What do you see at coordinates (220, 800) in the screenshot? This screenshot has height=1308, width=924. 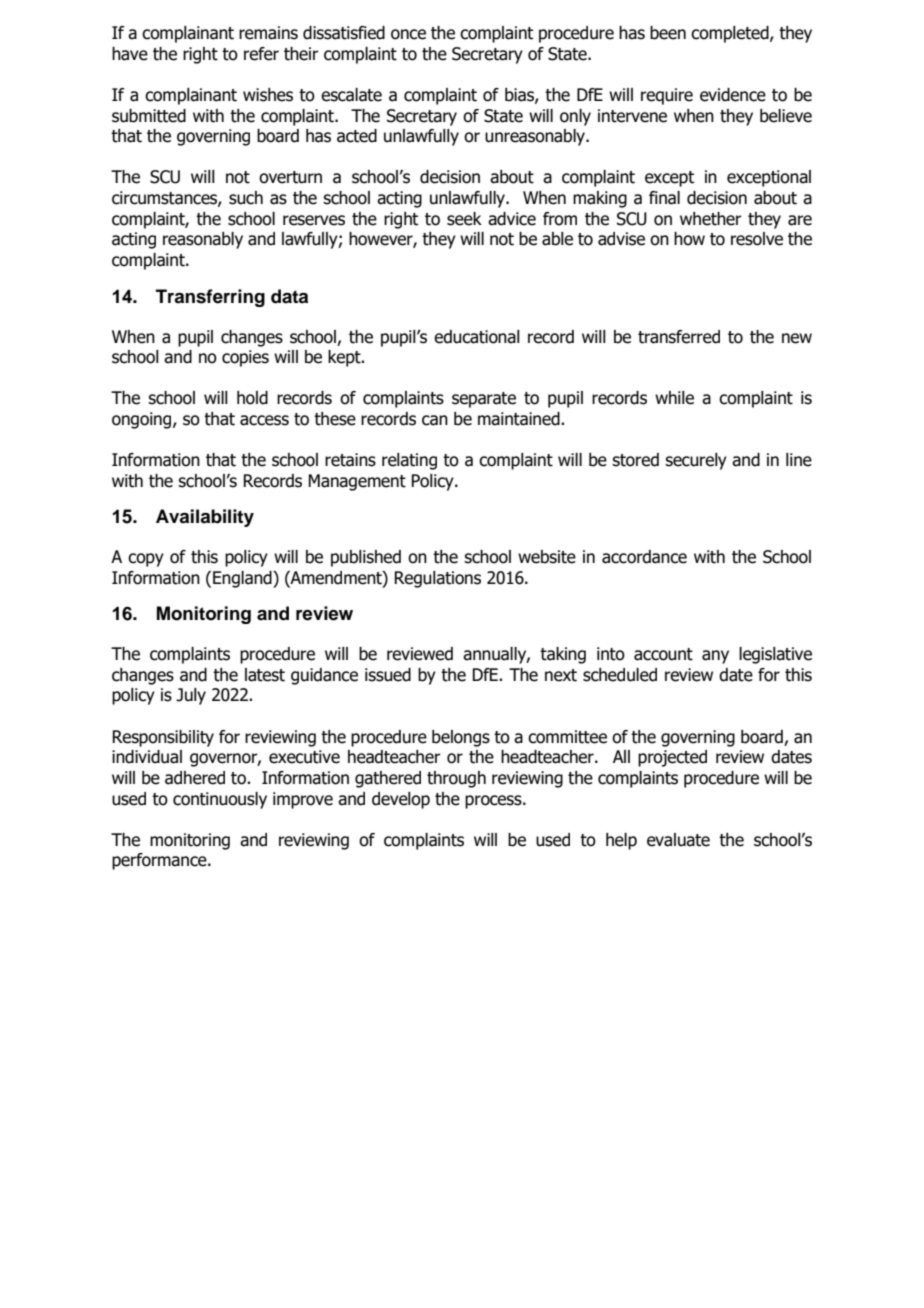 I see `continuously` at bounding box center [220, 800].
